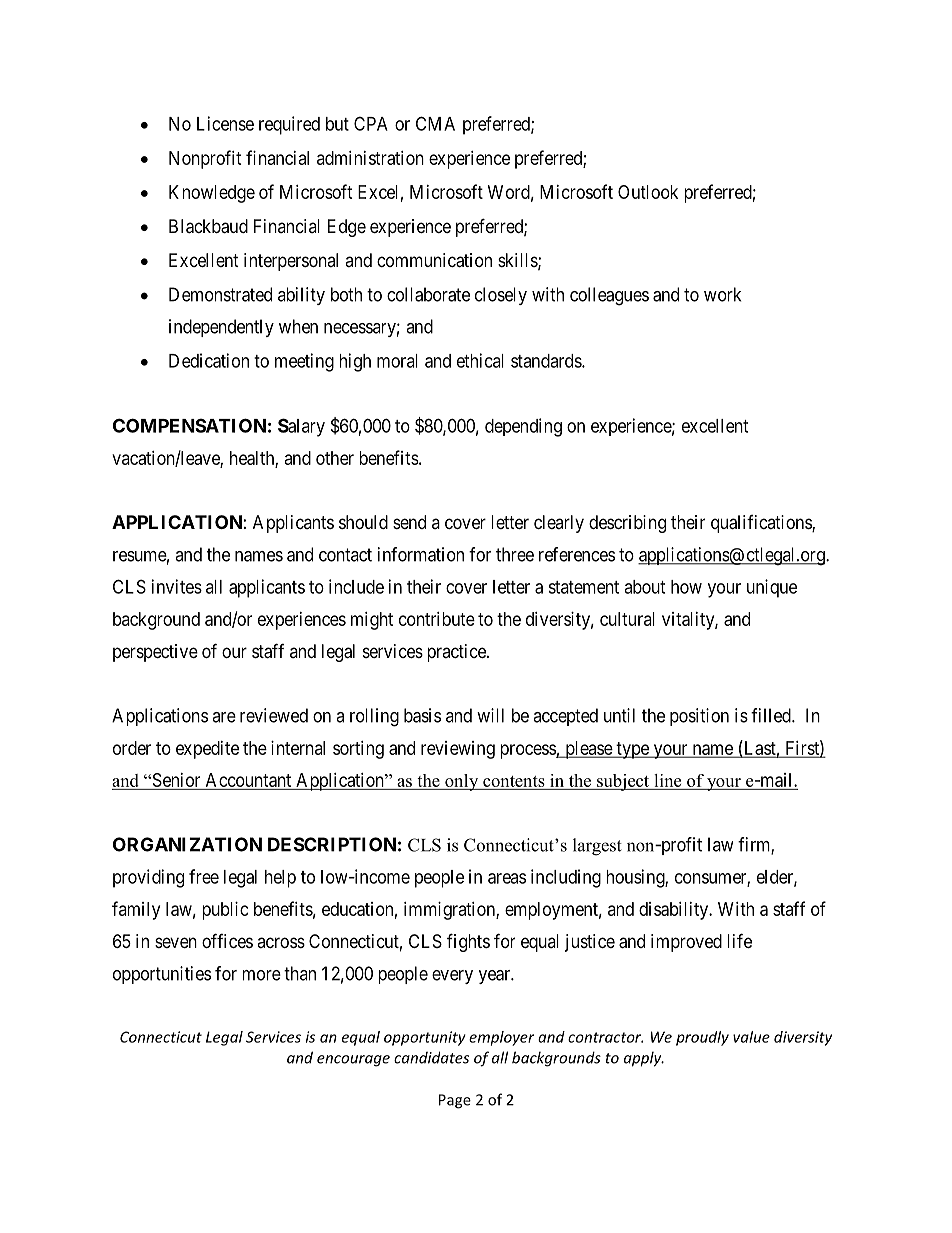  Describe the element at coordinates (648, 192) in the page. I see `Outlook` at that location.
